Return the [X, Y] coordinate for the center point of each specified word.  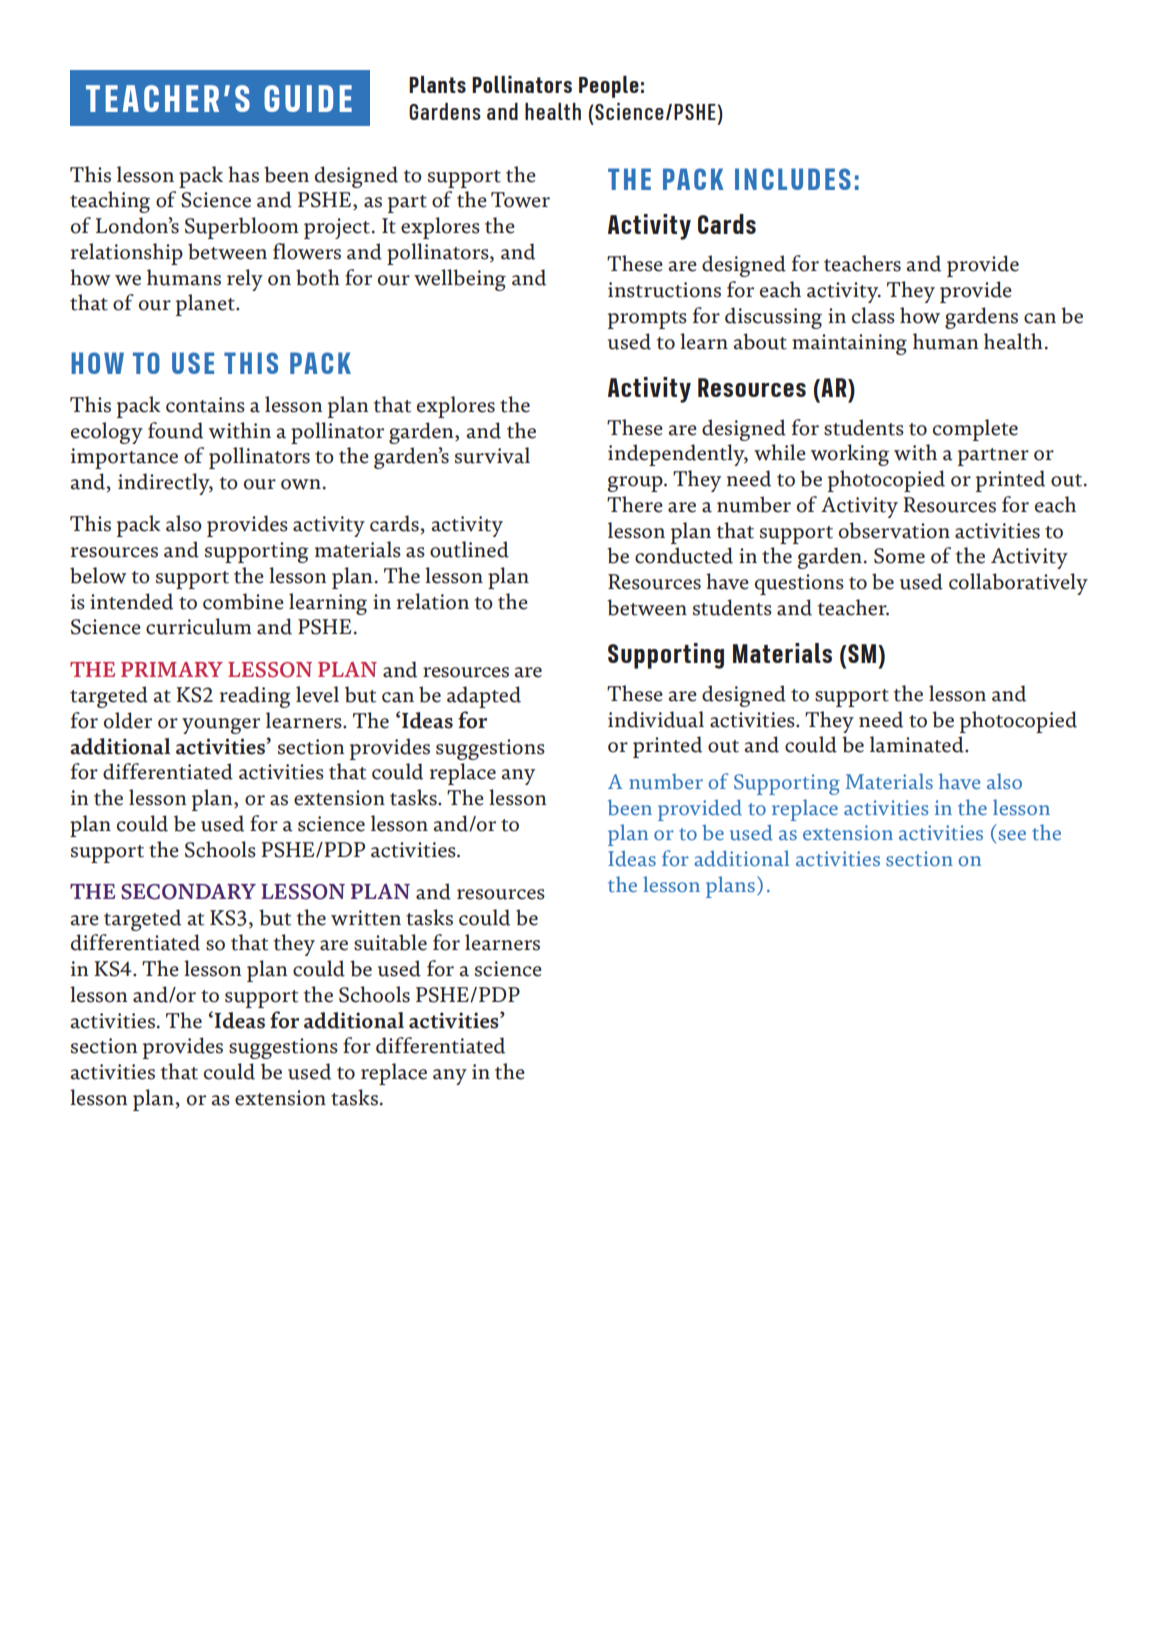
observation [894, 530]
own [301, 484]
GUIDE [308, 98]
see [1012, 835]
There [635, 504]
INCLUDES [793, 179]
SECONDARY [188, 892]
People [609, 87]
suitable [390, 942]
